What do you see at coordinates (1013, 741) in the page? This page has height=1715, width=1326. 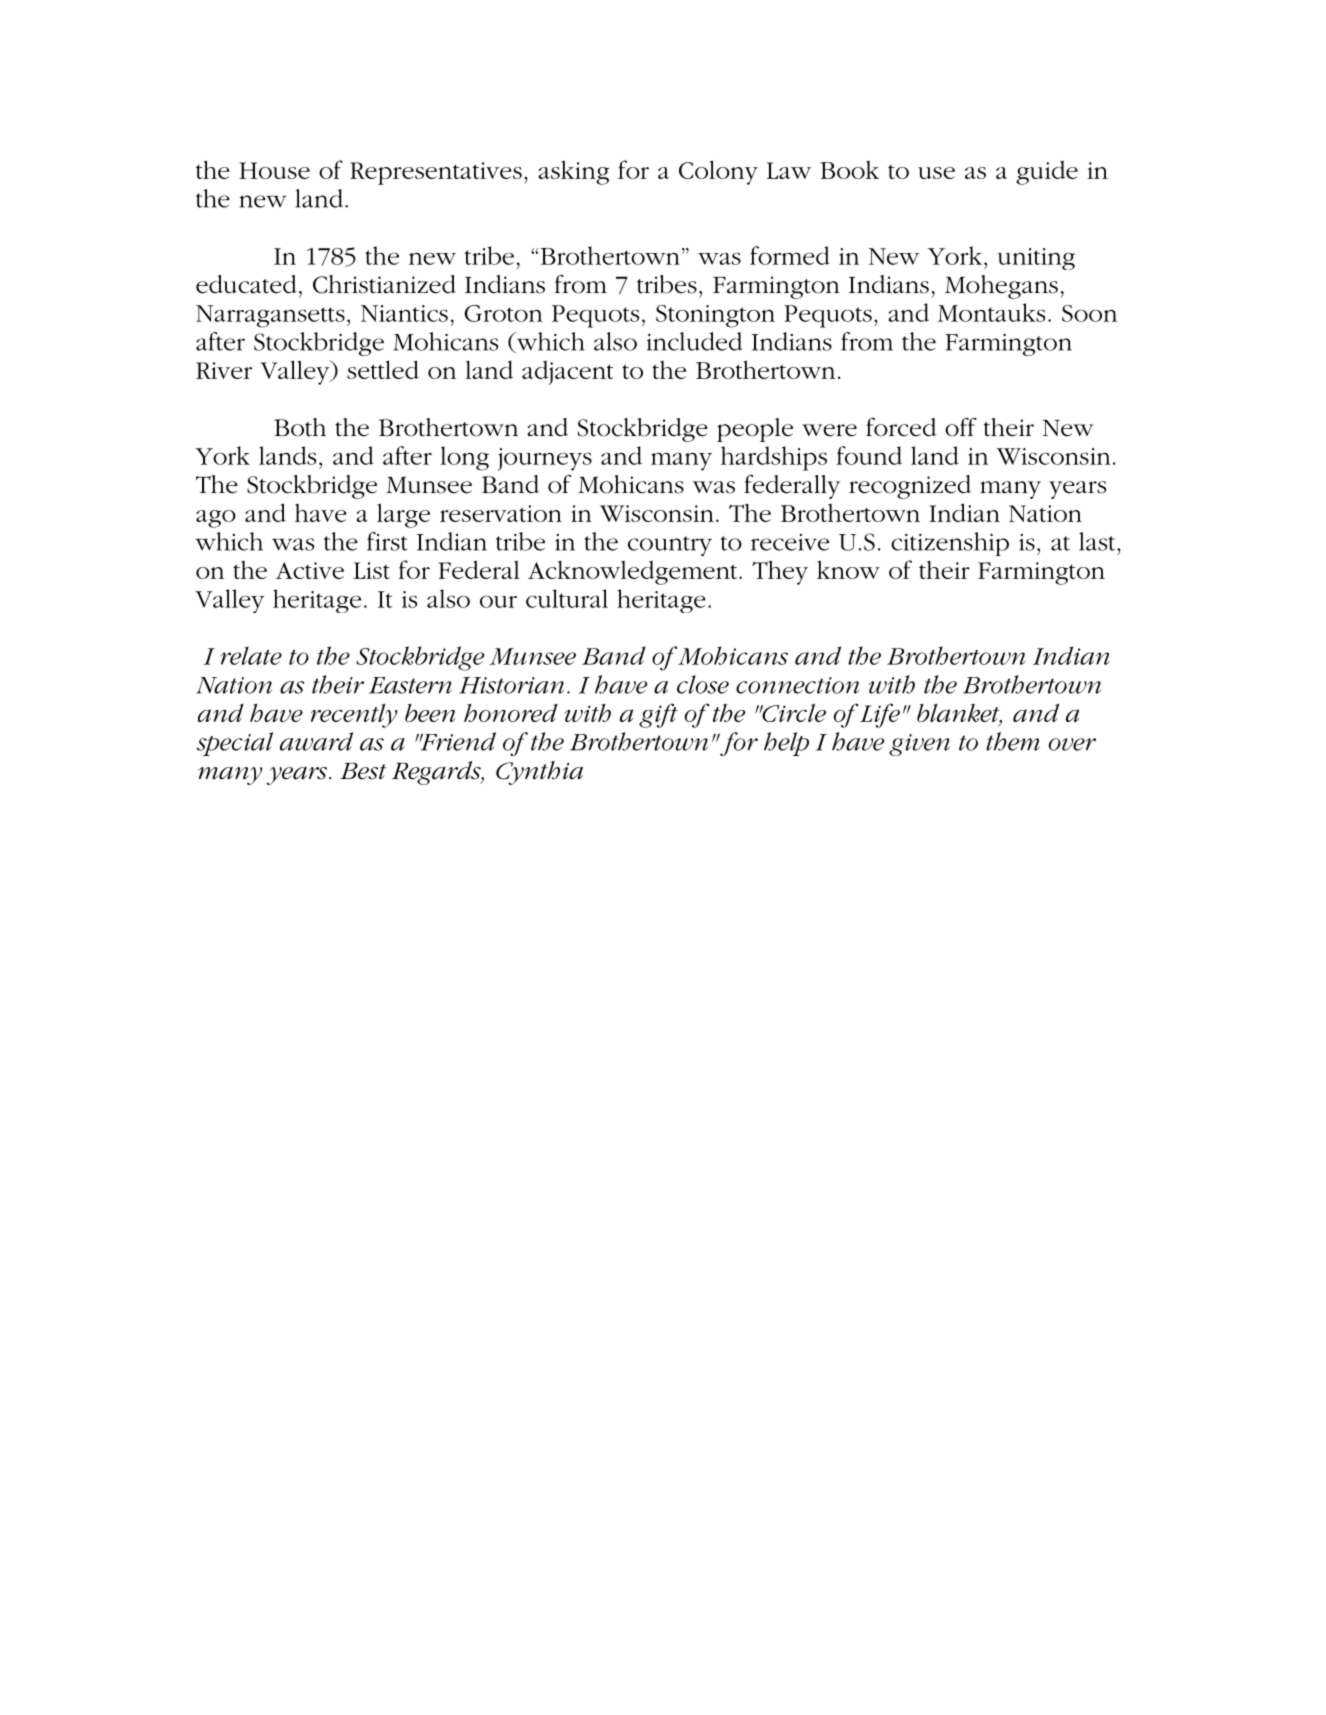 I see `them` at bounding box center [1013, 741].
